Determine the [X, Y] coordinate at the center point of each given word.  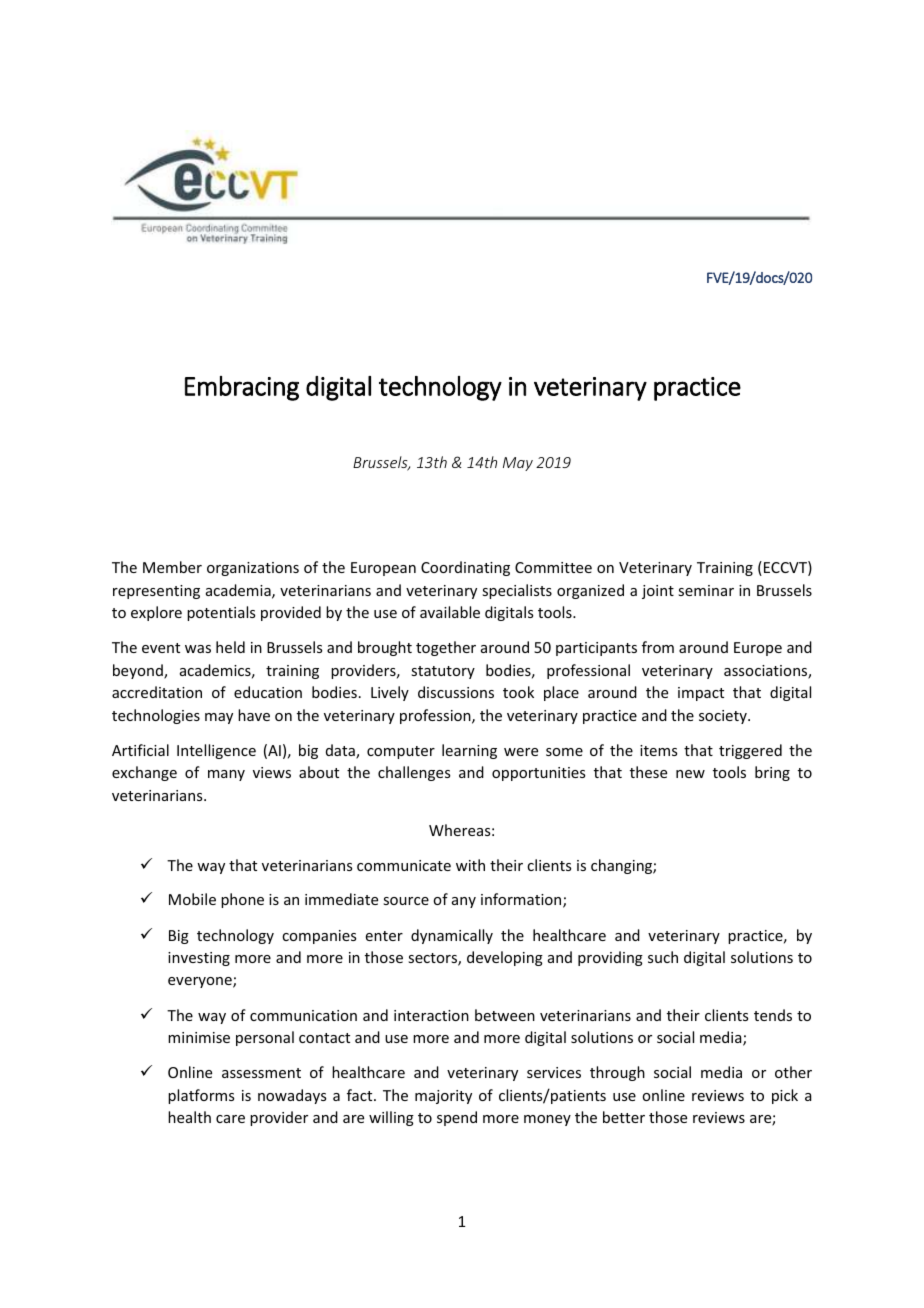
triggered [750, 751]
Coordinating [465, 568]
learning [469, 751]
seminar [706, 590]
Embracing [242, 388]
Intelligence [216, 751]
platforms [201, 1096]
